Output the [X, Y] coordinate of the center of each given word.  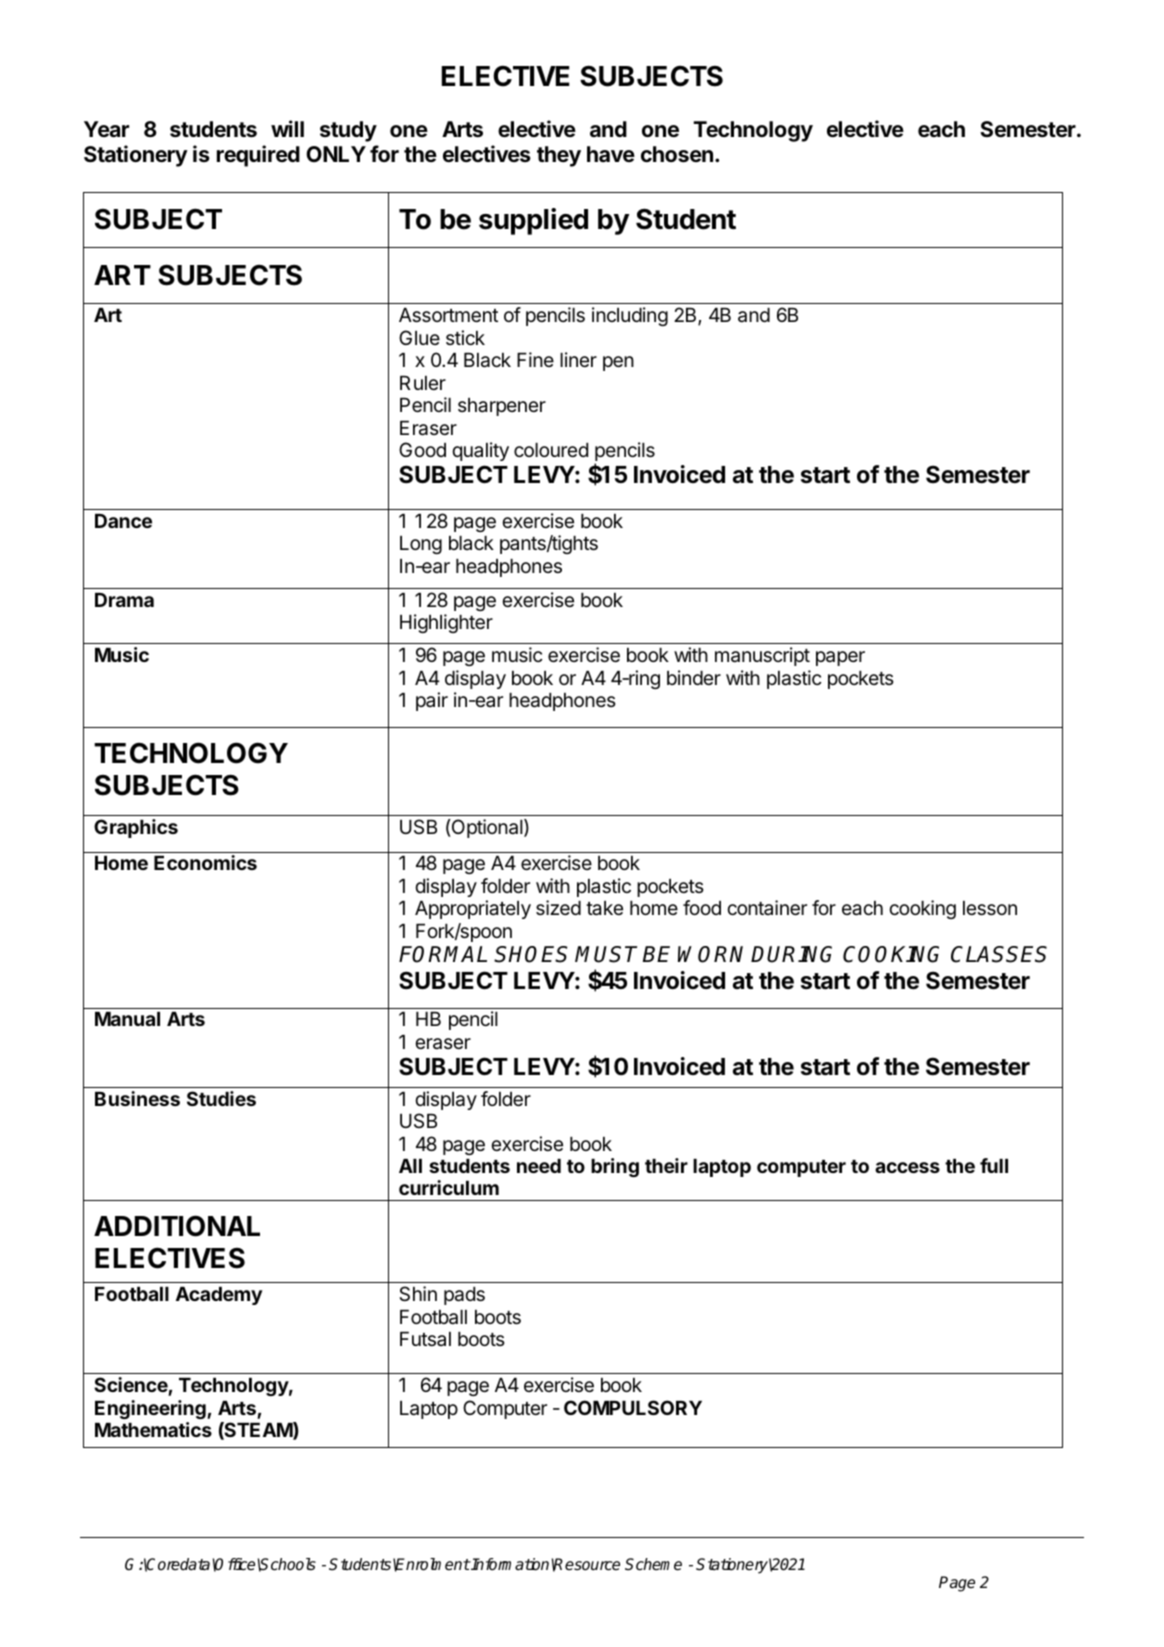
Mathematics [153, 1429]
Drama [124, 600]
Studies [221, 1098]
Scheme [653, 1564]
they [559, 156]
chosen [677, 154]
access [907, 1167]
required [258, 156]
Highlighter [446, 623]
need [539, 1166]
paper [840, 658]
